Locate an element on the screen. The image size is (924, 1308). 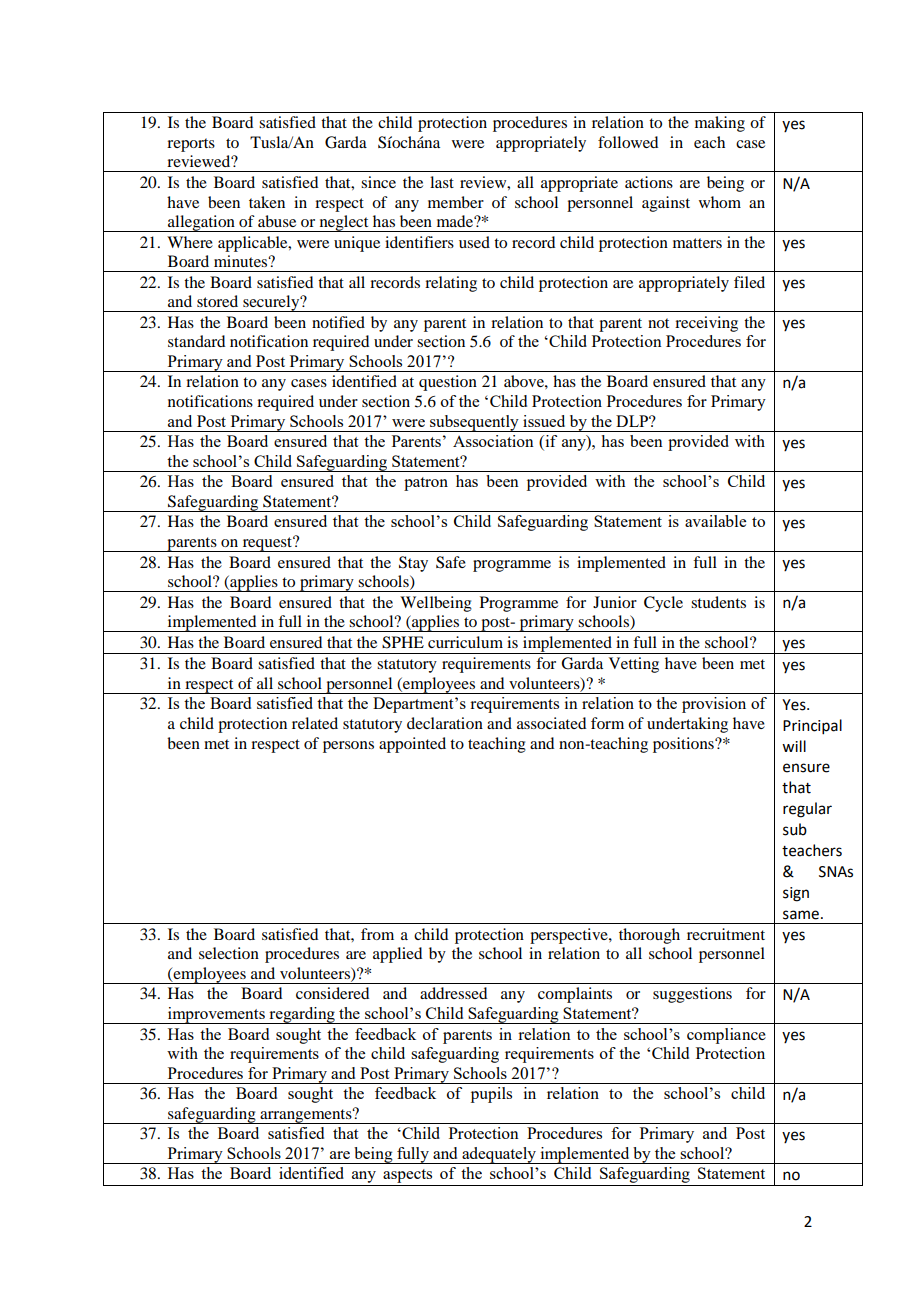
making is located at coordinates (720, 124).
